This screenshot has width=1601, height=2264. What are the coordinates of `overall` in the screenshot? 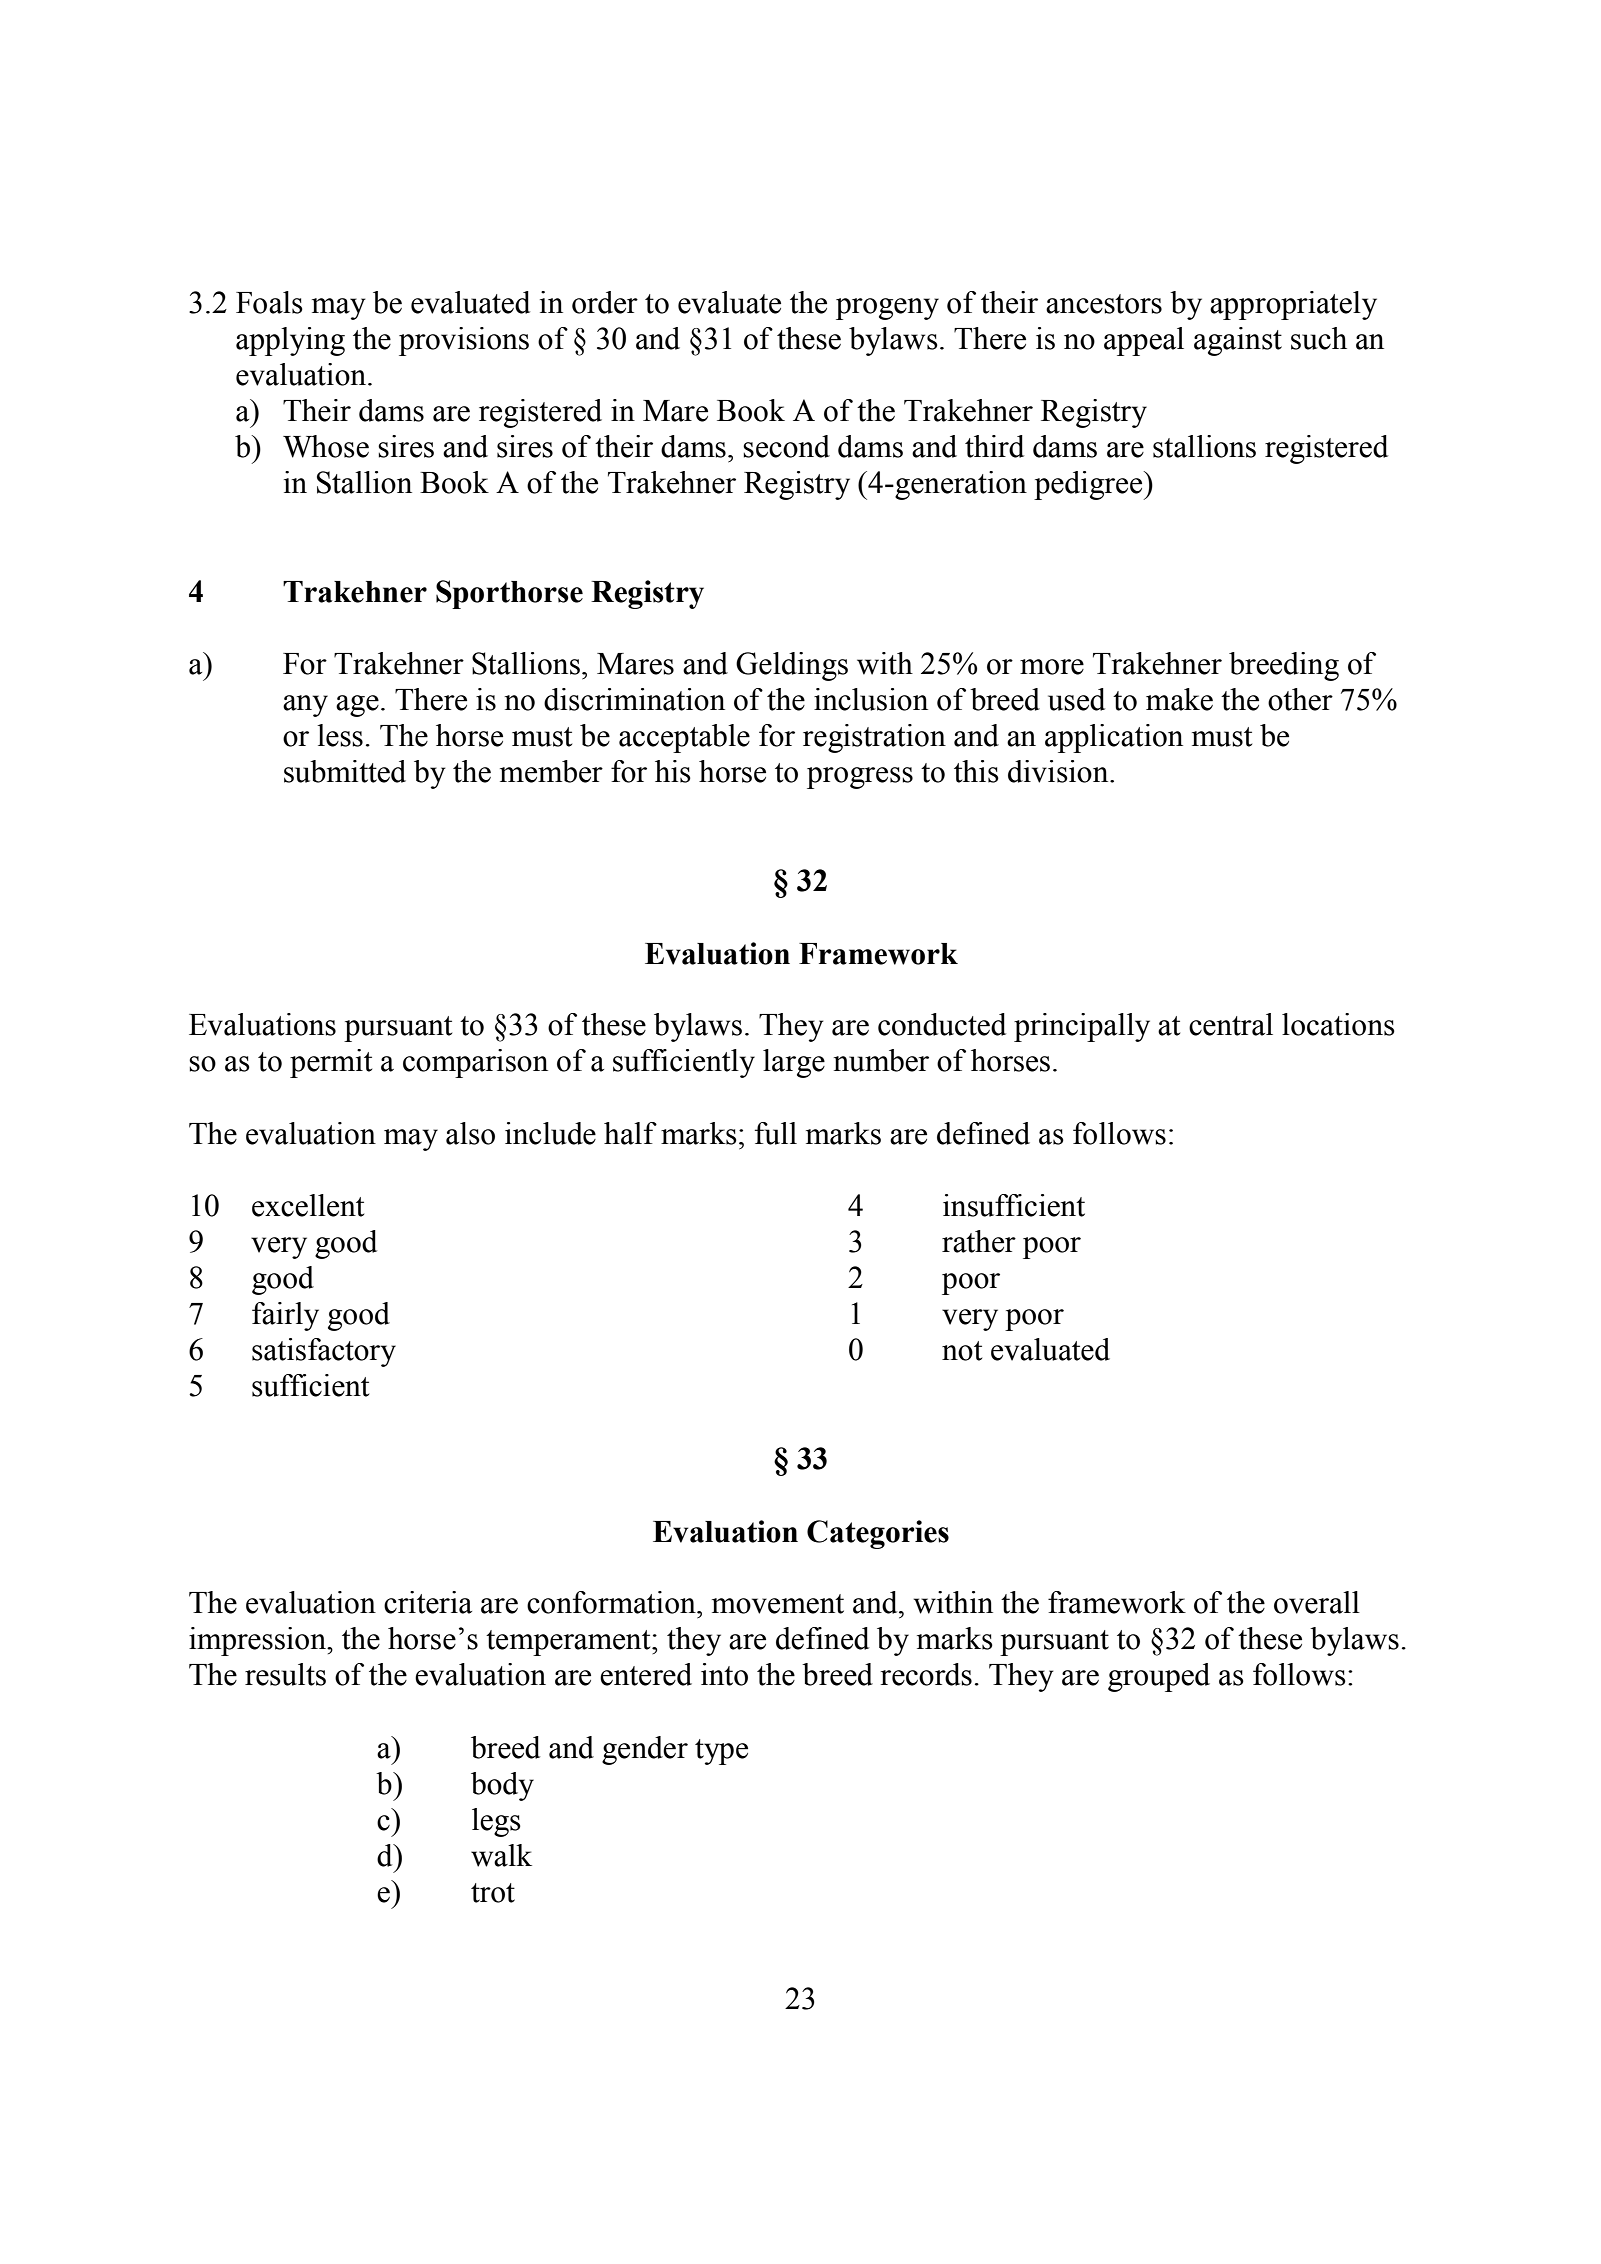 It's located at (1317, 1602).
